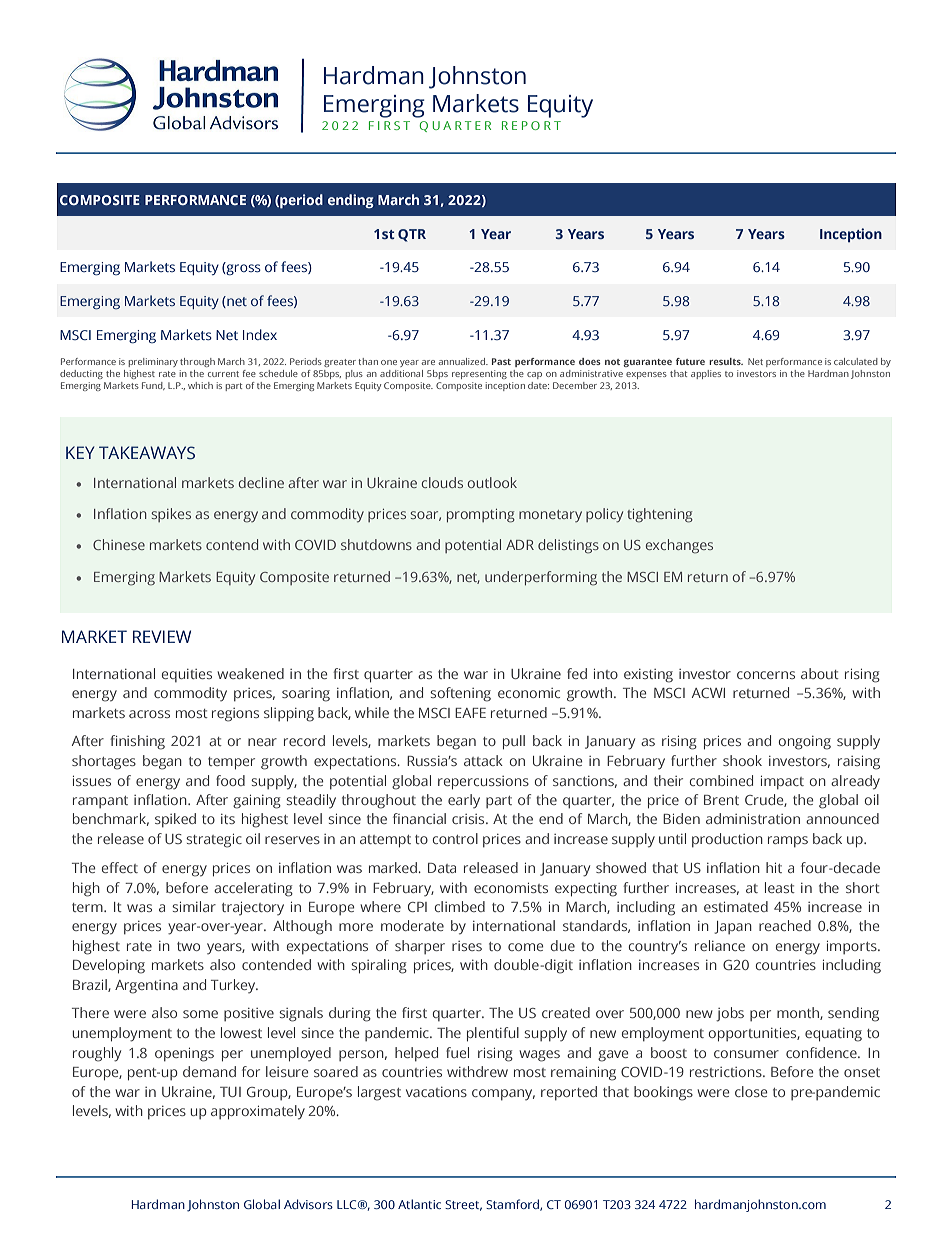 The height and width of the screenshot is (1233, 952). Describe the element at coordinates (463, 361) in the screenshot. I see `annualized` at that location.
